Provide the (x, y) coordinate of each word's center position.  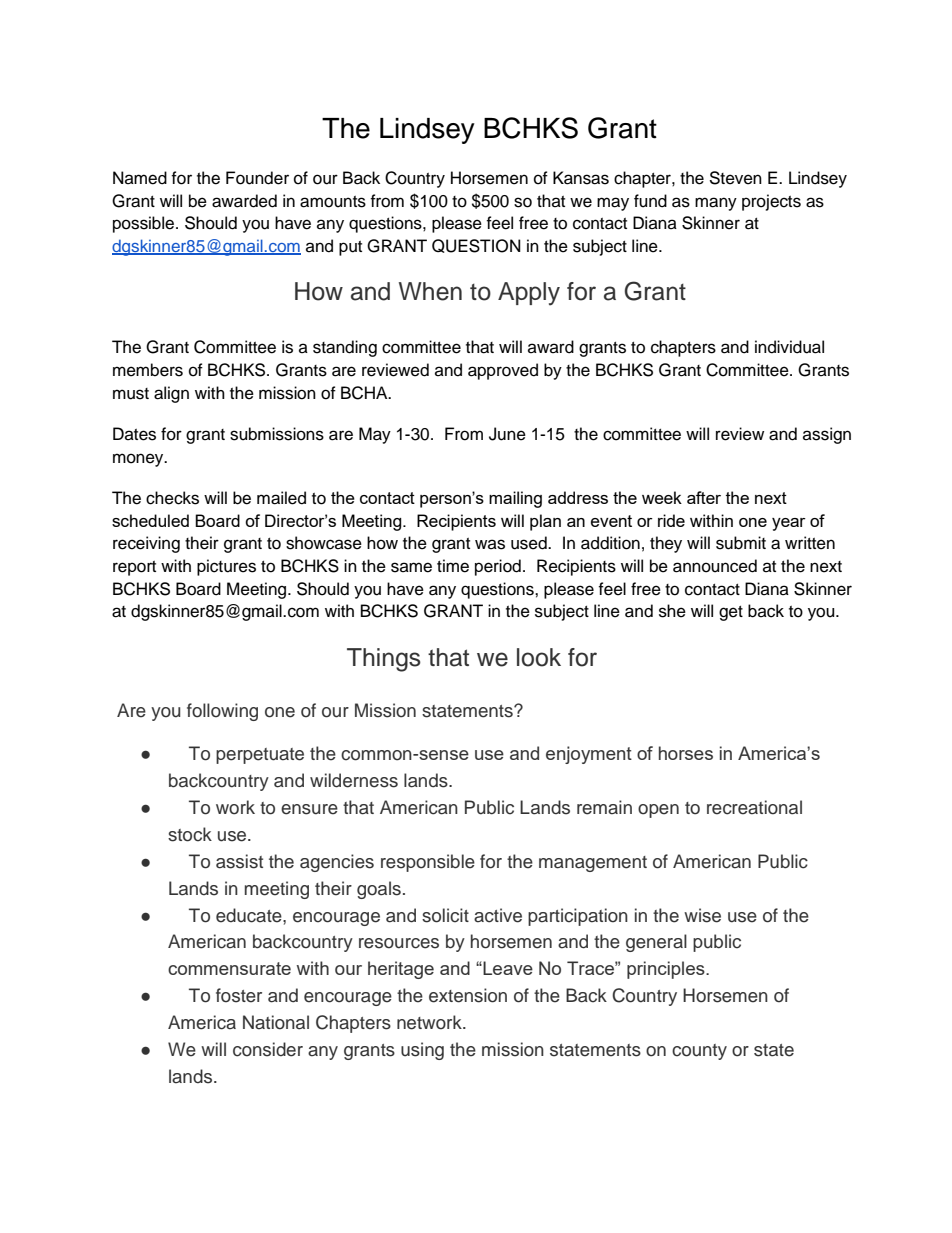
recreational (754, 807)
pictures (226, 567)
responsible (428, 863)
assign (827, 435)
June (507, 434)
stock (190, 834)
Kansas (581, 178)
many (716, 204)
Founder (257, 178)
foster (239, 995)
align (171, 394)
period (498, 567)
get (731, 613)
